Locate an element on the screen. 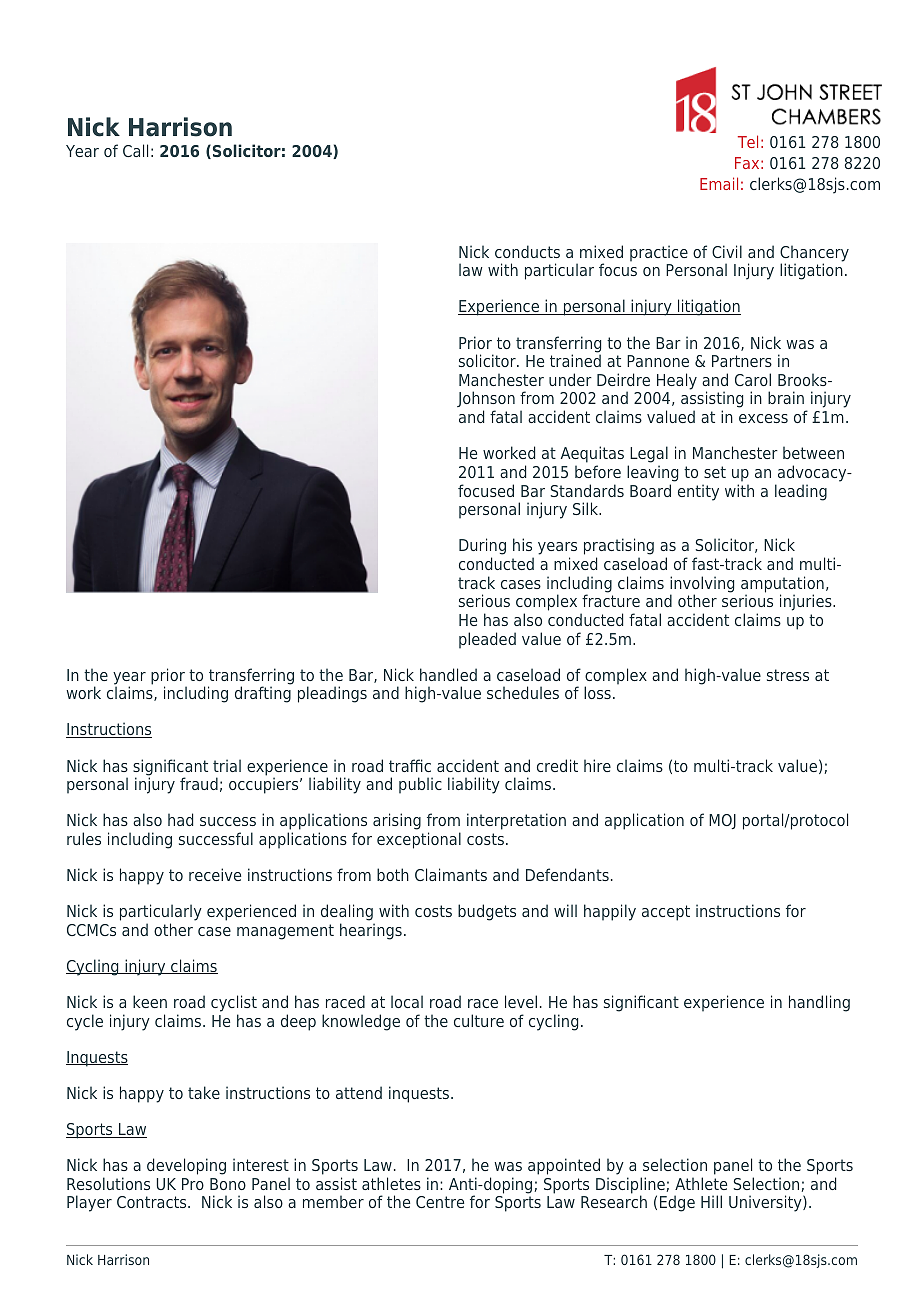 This screenshot has width=924, height=1308. developing is located at coordinates (186, 1166).
